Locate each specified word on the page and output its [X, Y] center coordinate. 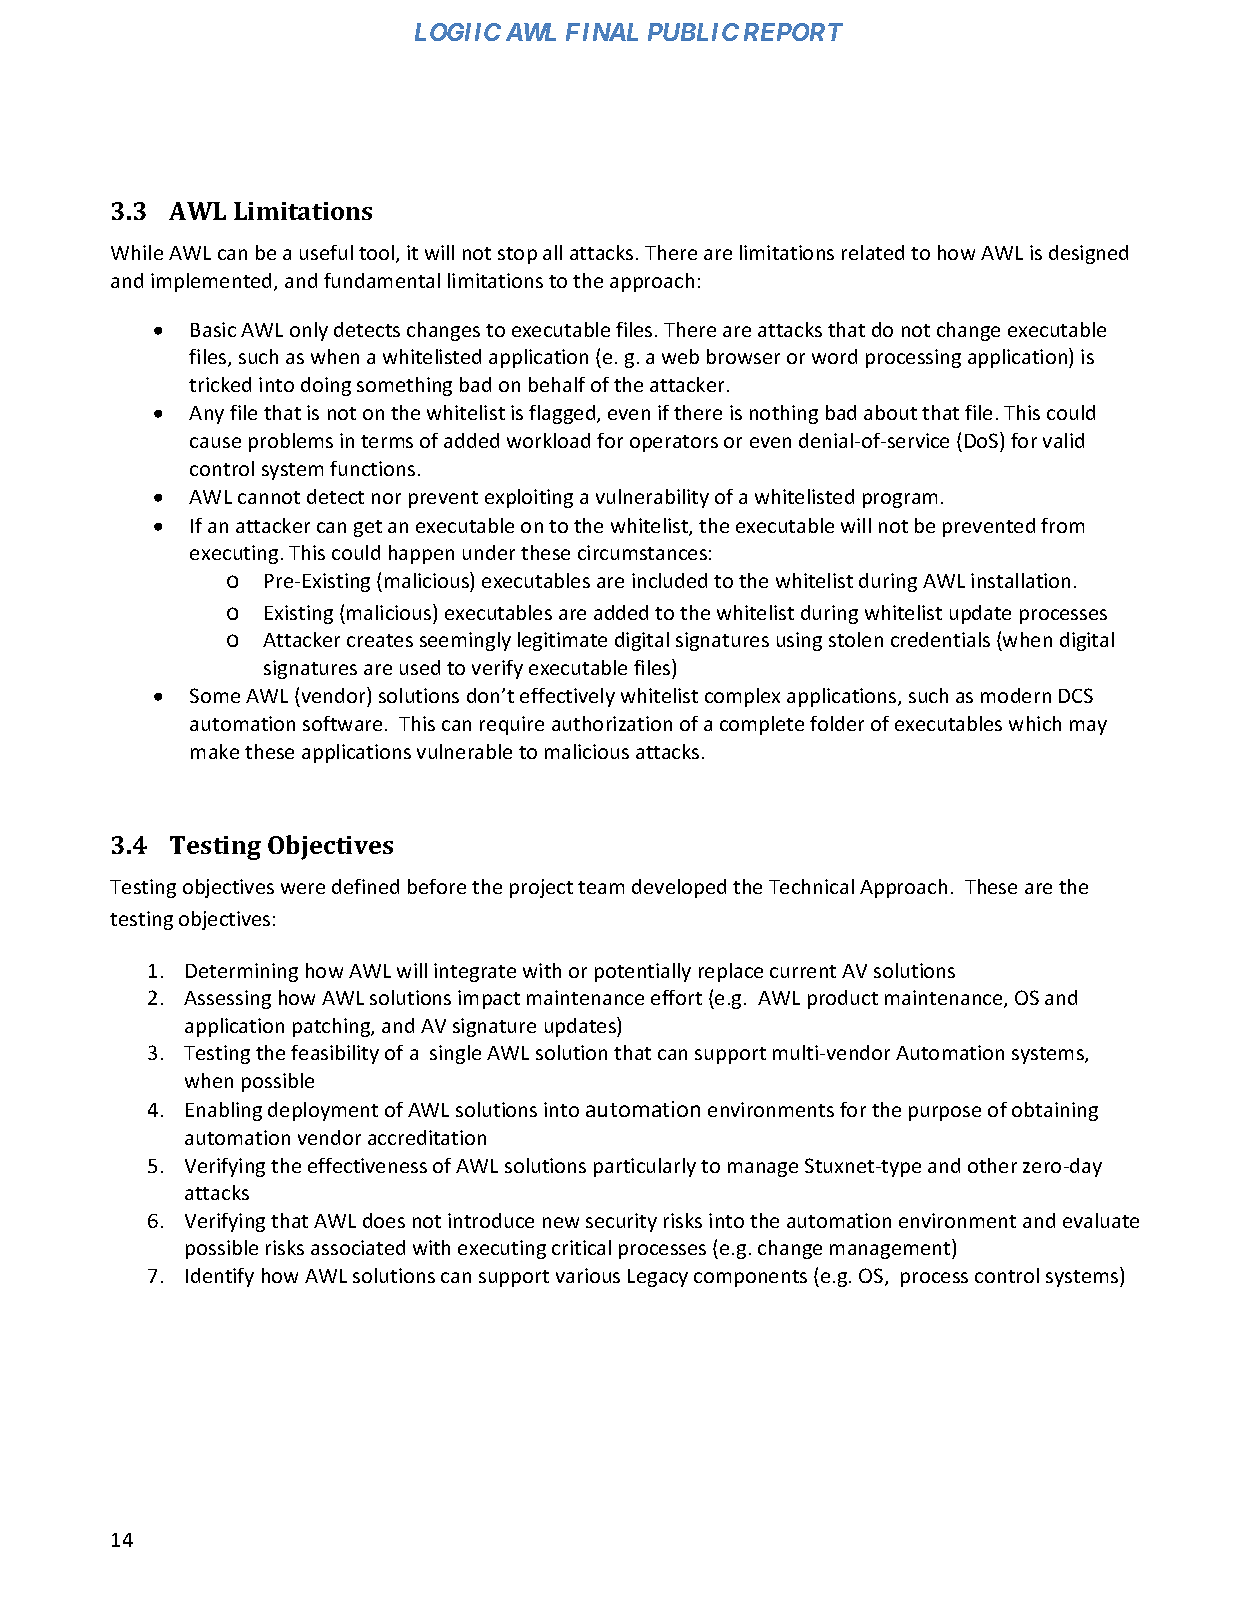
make [215, 751]
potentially [643, 972]
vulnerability [652, 498]
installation [1020, 580]
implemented [211, 282]
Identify [220, 1277]
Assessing [227, 999]
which [1035, 723]
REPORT [793, 32]
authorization [612, 723]
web [680, 356]
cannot [269, 497]
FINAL [602, 32]
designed [1088, 254]
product [843, 999]
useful [326, 252]
